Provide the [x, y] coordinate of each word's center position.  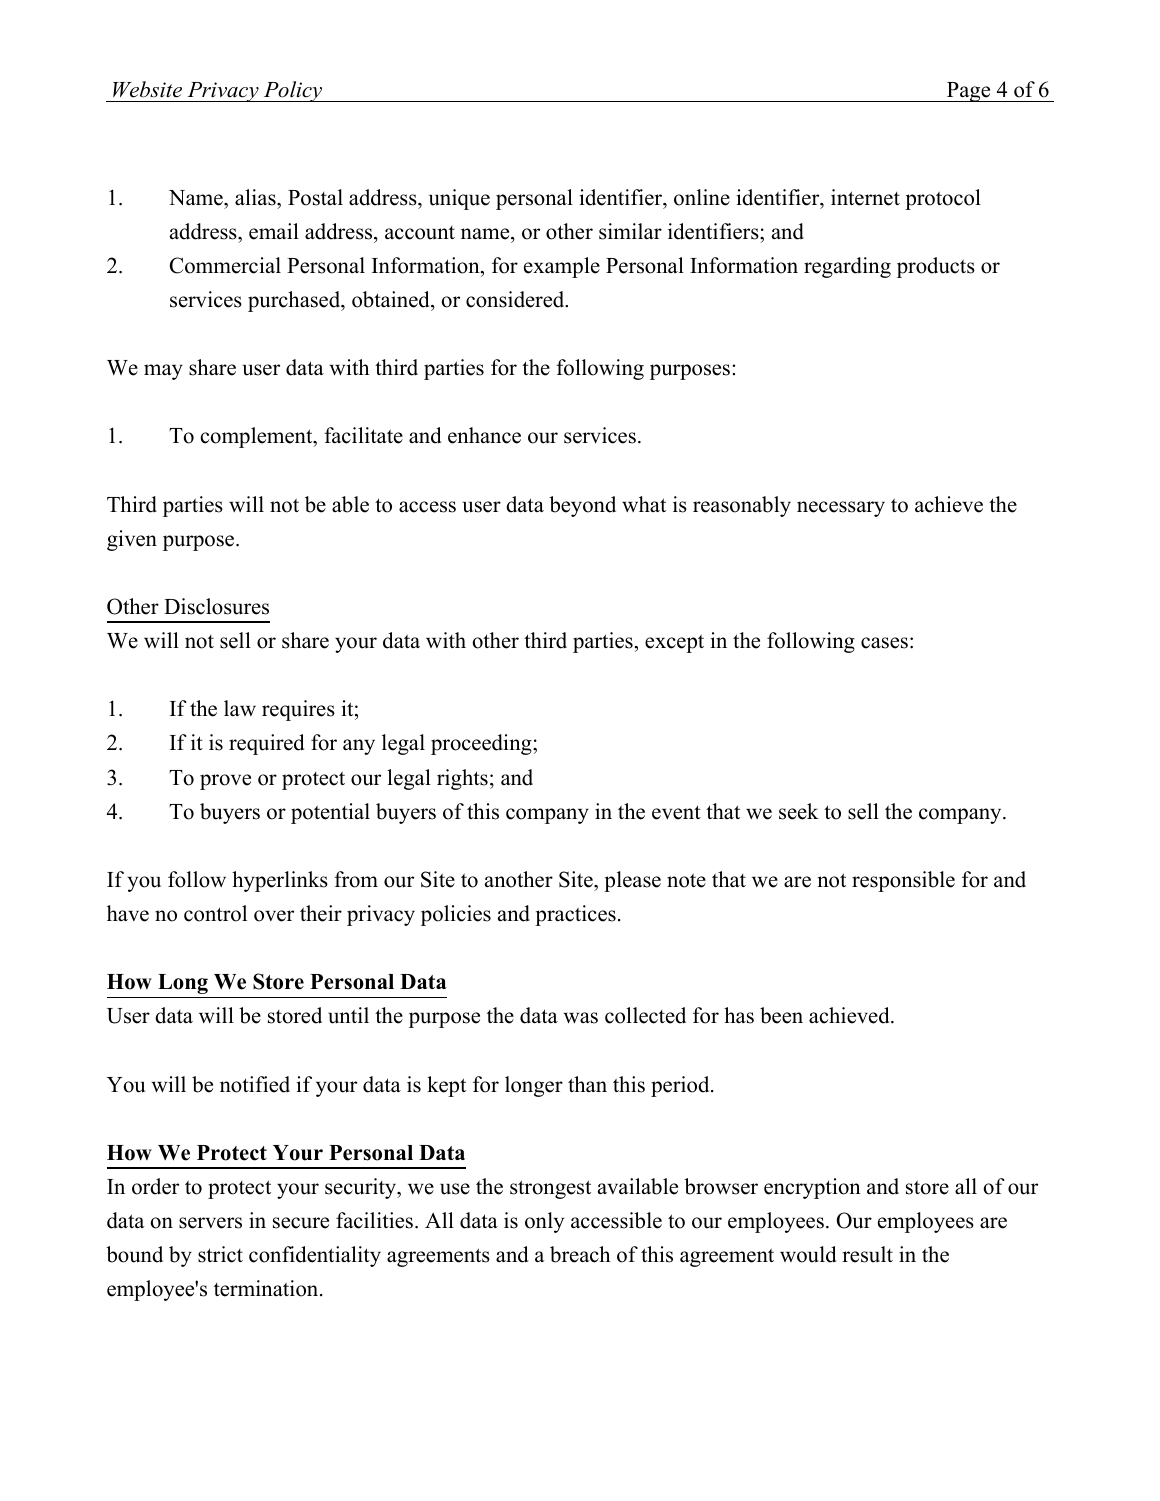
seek [799, 811]
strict [220, 1254]
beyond [582, 506]
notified [255, 1084]
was [580, 1018]
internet [865, 197]
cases [884, 643]
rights [462, 779]
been [781, 1015]
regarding [847, 267]
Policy [293, 91]
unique [459, 199]
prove [225, 782]
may [163, 372]
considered [516, 299]
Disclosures [216, 606]
